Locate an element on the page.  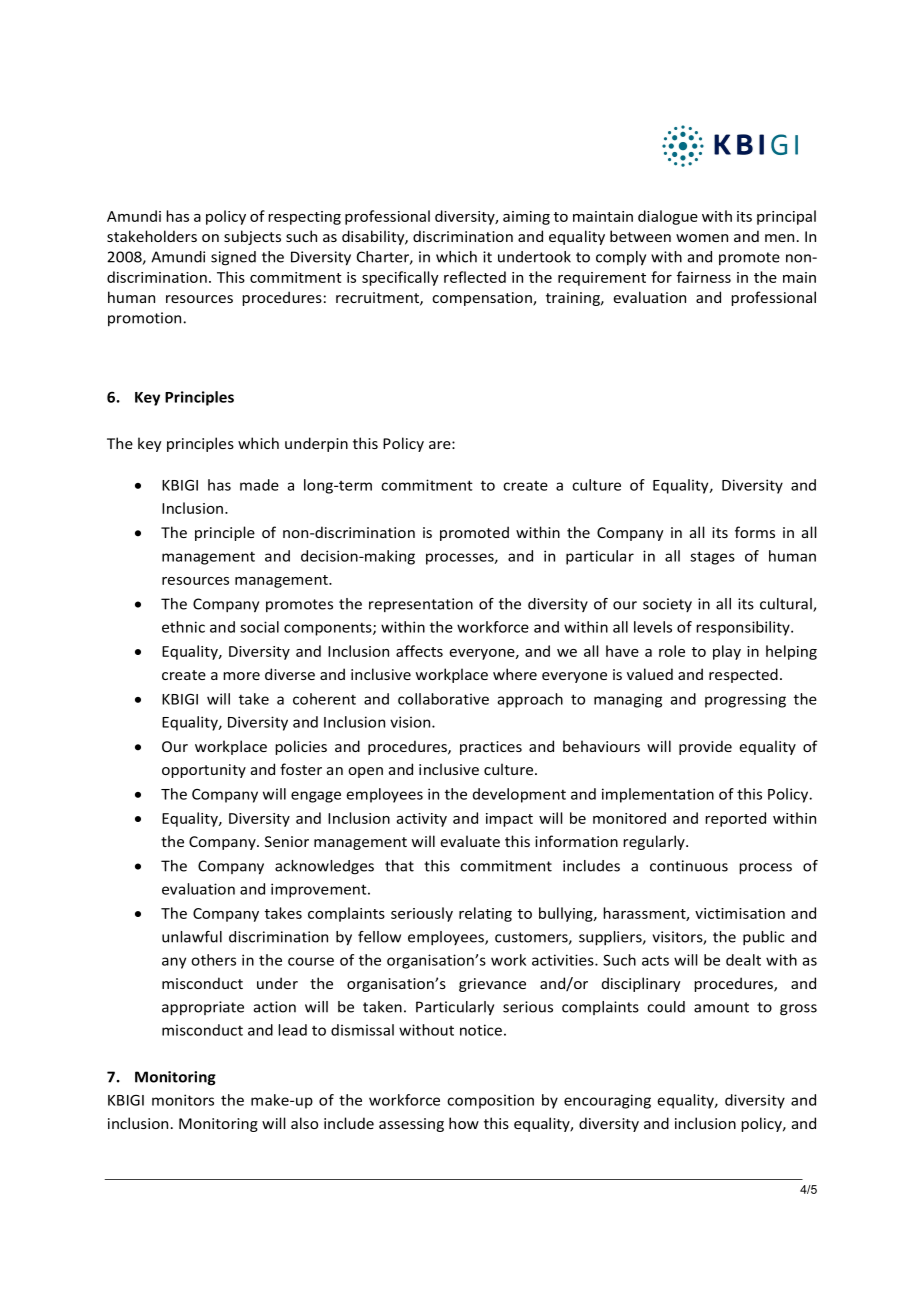
composition is located at coordinates (490, 1101).
